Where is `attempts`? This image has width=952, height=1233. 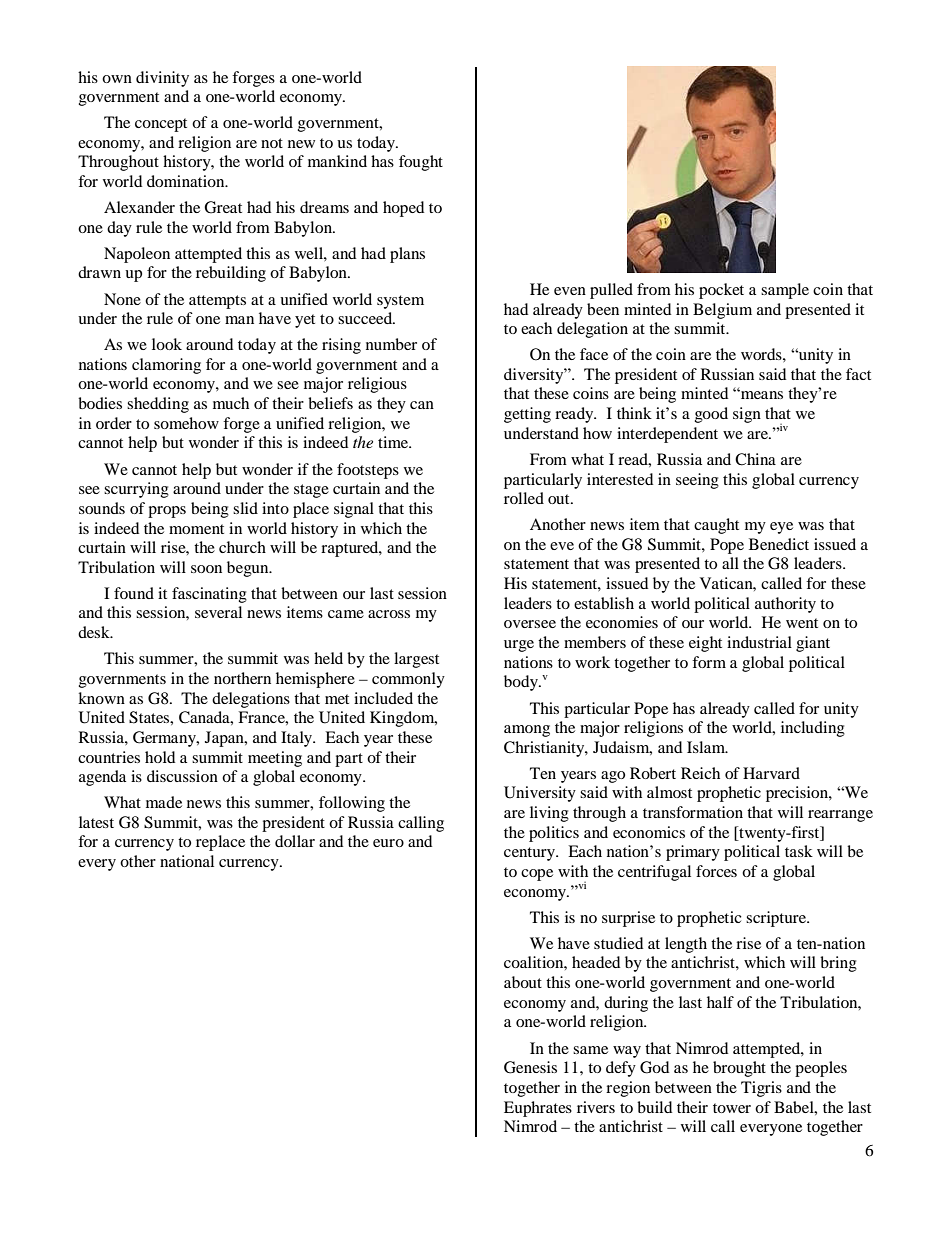 attempts is located at coordinates (217, 302).
